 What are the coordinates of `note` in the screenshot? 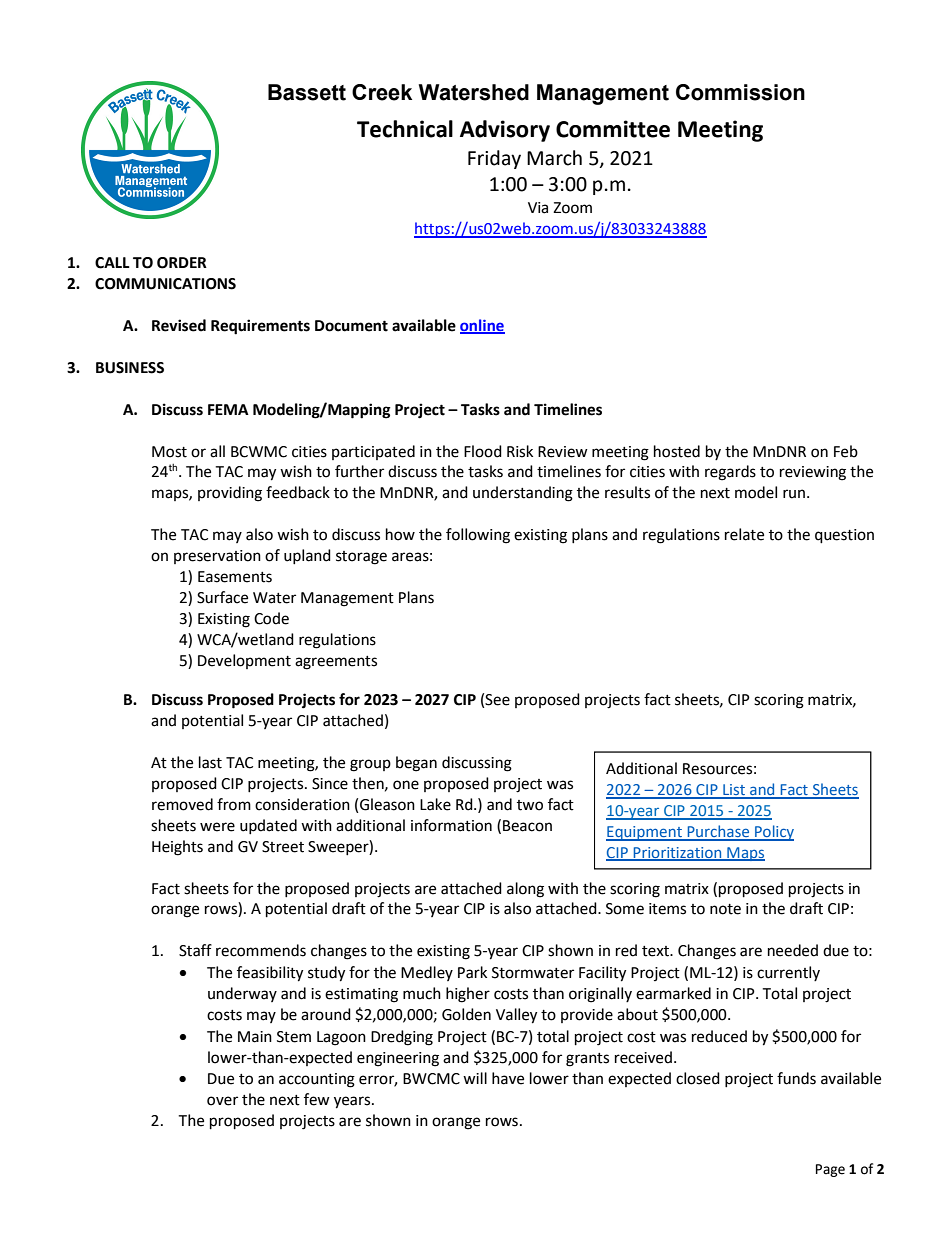 It's located at (725, 909).
